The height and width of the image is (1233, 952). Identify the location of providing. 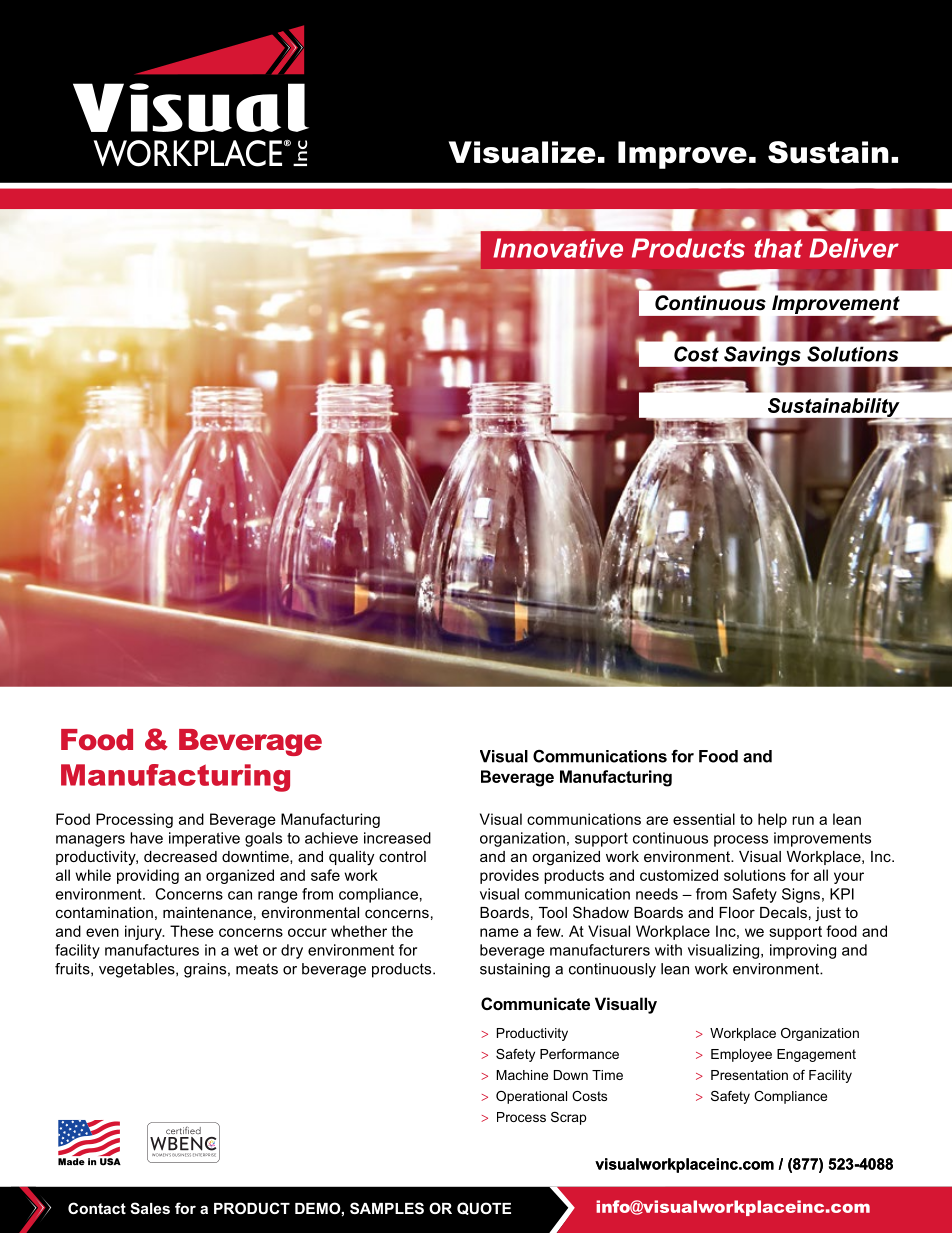
(148, 876).
